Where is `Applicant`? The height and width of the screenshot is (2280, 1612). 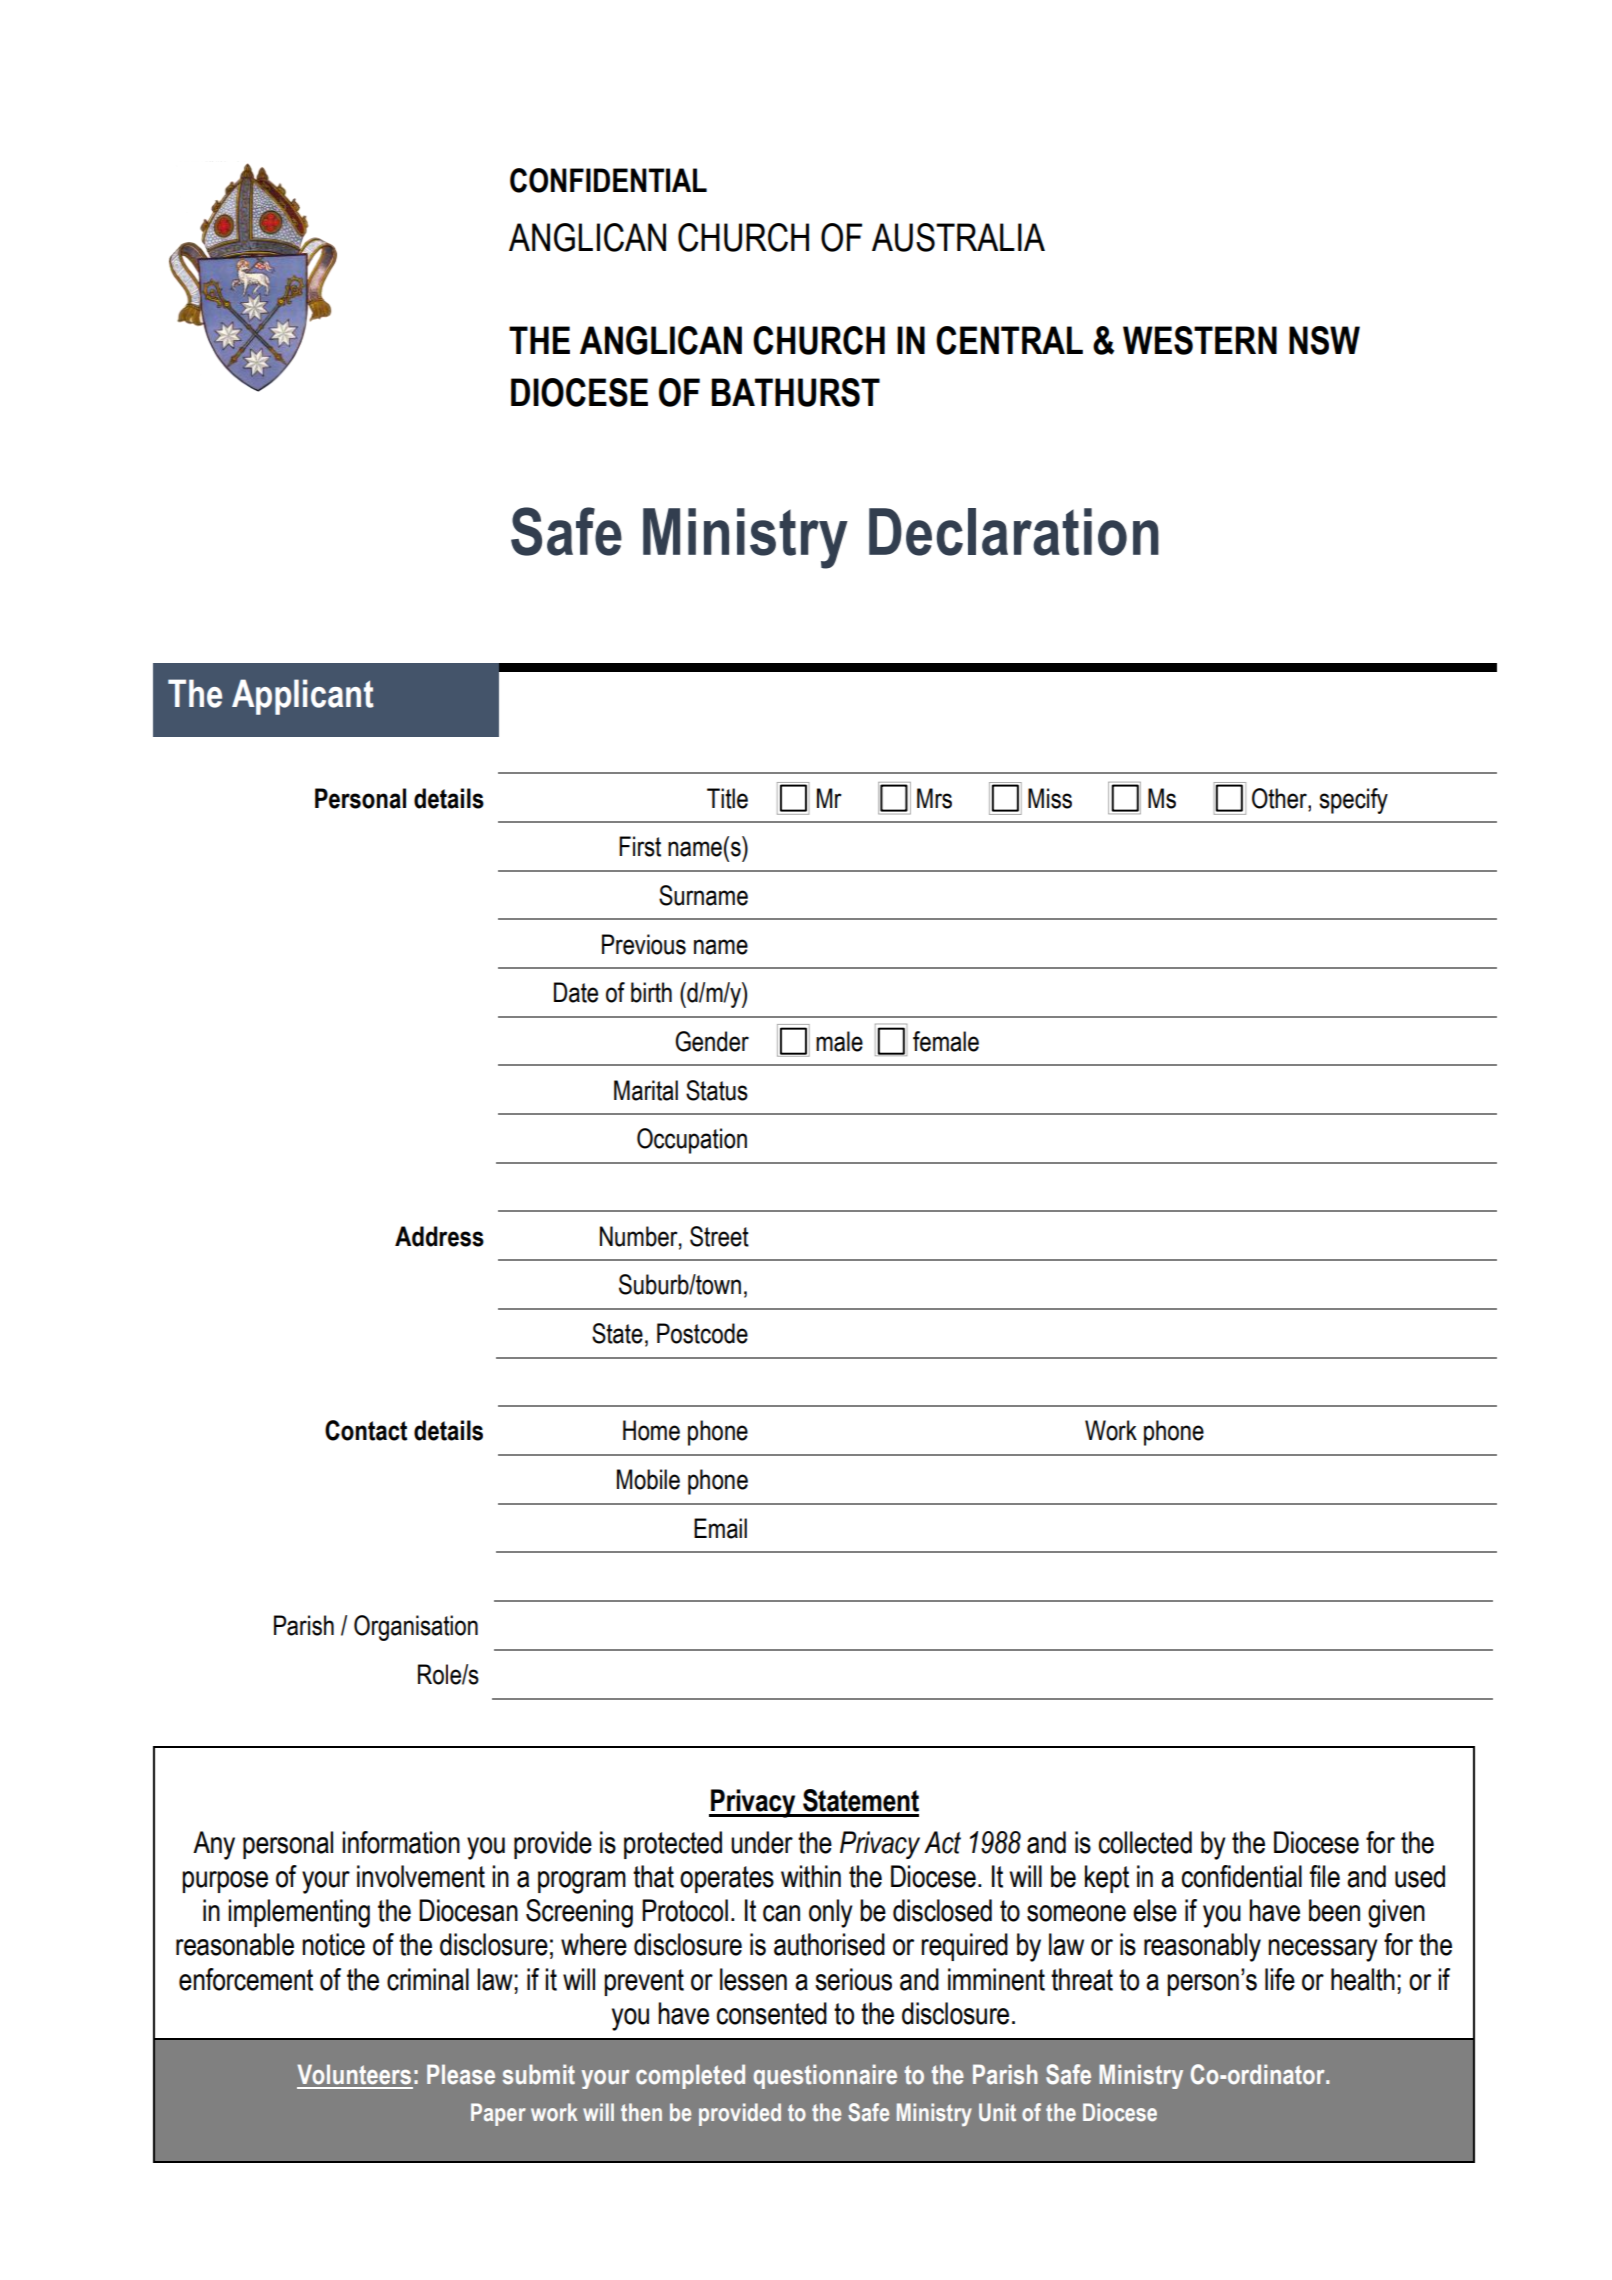 Applicant is located at coordinates (303, 697).
